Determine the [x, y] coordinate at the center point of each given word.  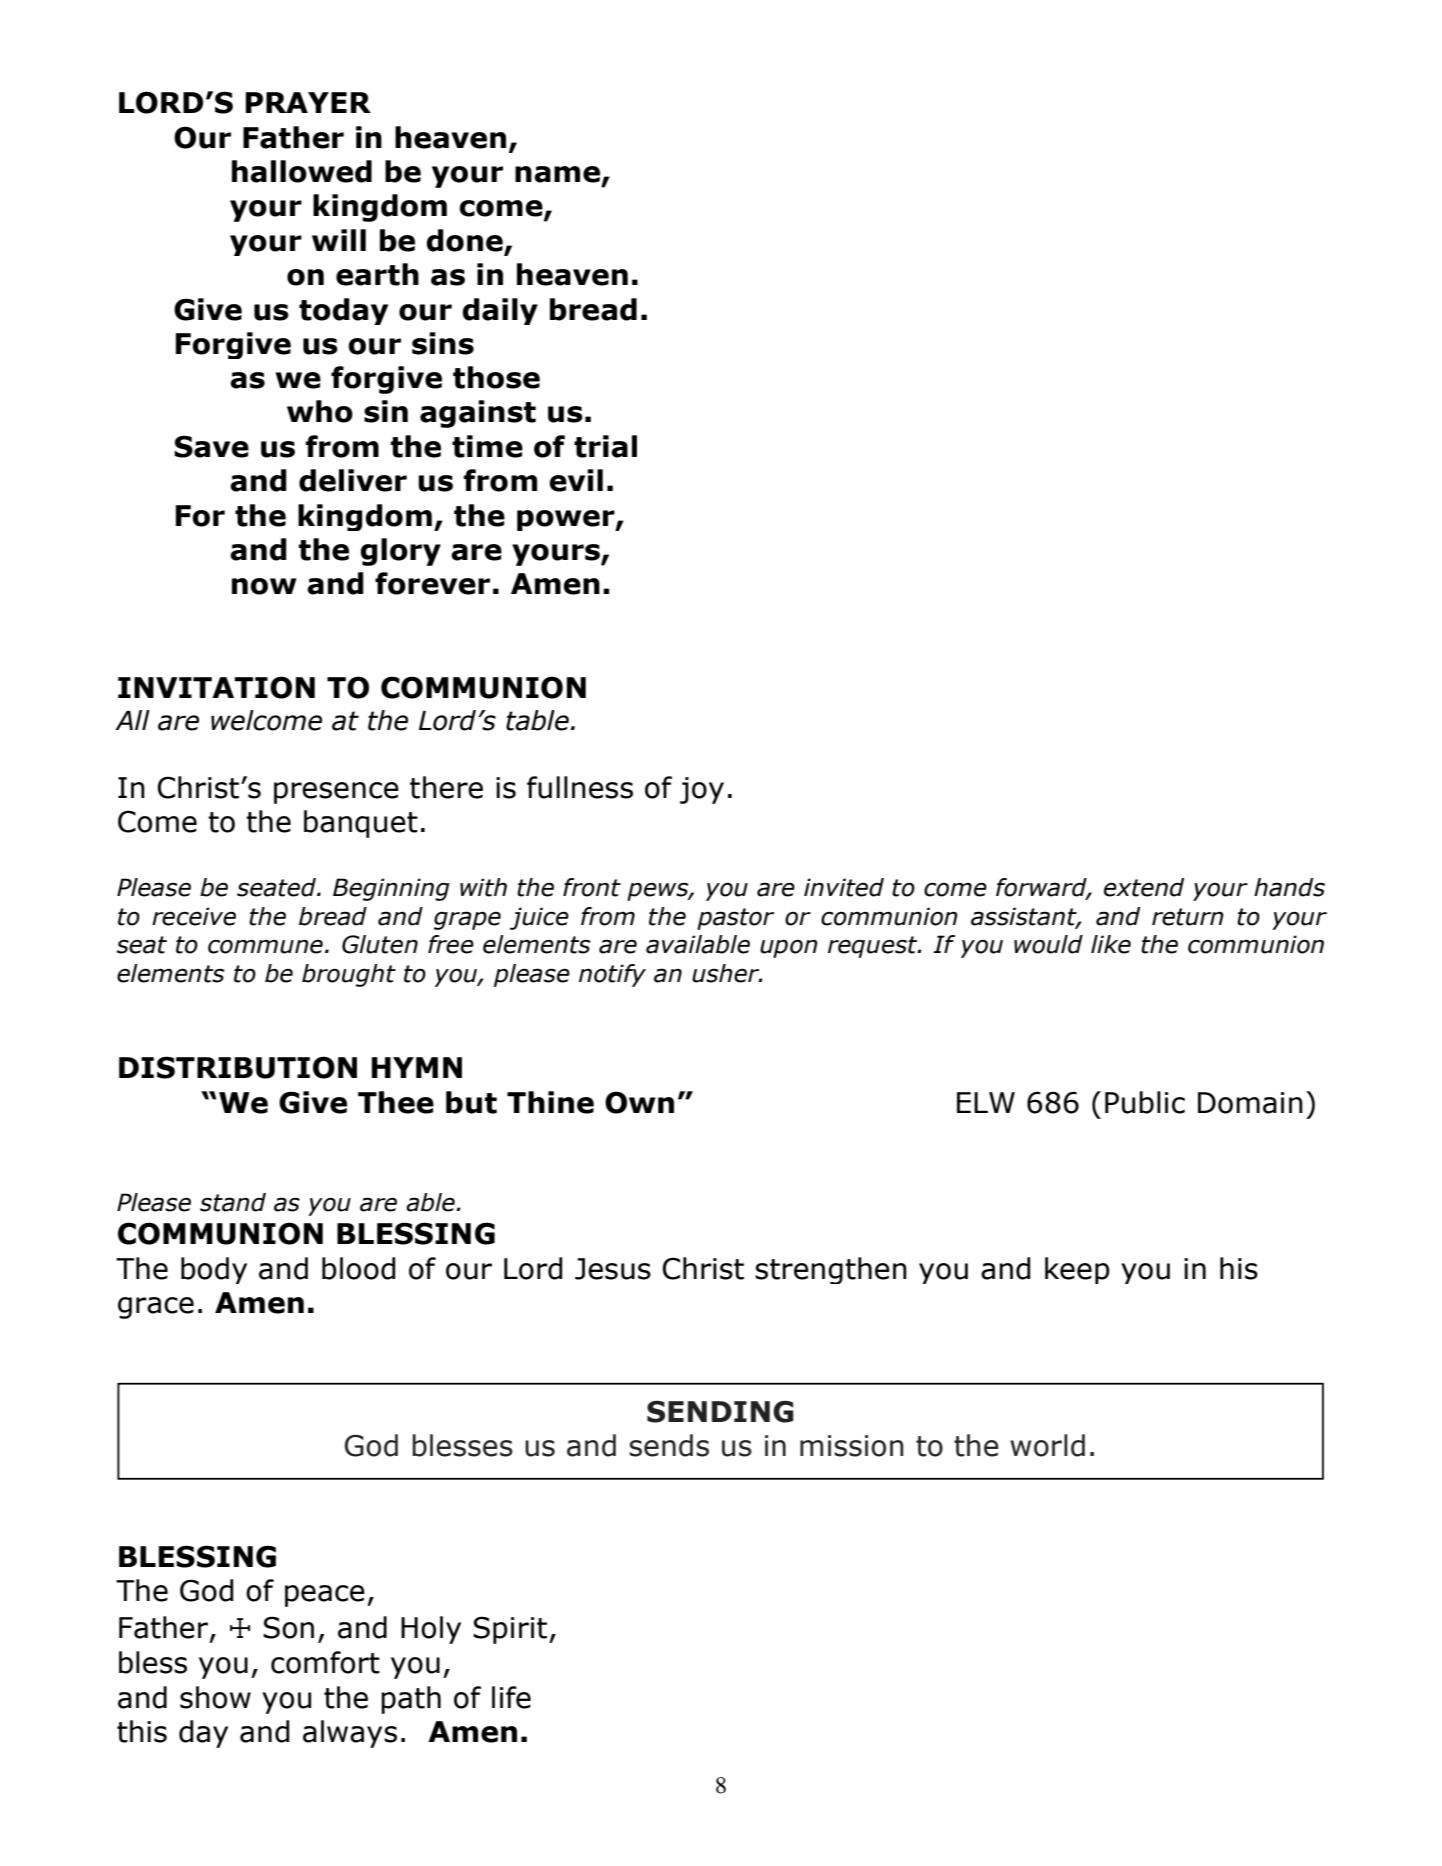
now [264, 586]
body [214, 1270]
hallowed [302, 171]
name [559, 175]
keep [1077, 1270]
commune [265, 946]
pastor [735, 919]
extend [1144, 887]
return [1188, 917]
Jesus [613, 1269]
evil [576, 480]
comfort [325, 1662]
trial [605, 446]
